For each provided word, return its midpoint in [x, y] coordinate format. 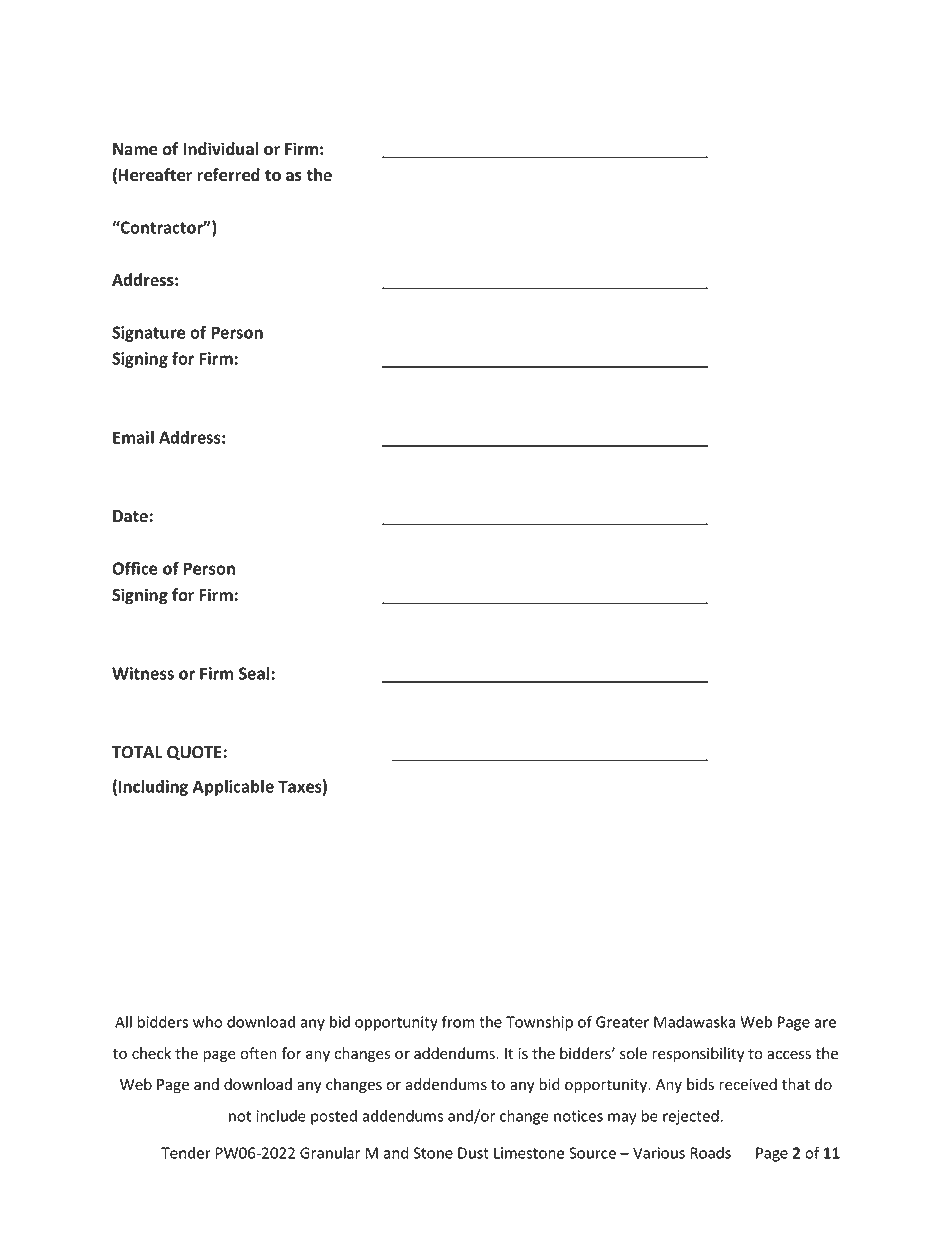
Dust [473, 1153]
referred [228, 175]
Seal [254, 673]
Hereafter [155, 175]
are [825, 1023]
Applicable [233, 787]
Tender [186, 1153]
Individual [220, 149]
